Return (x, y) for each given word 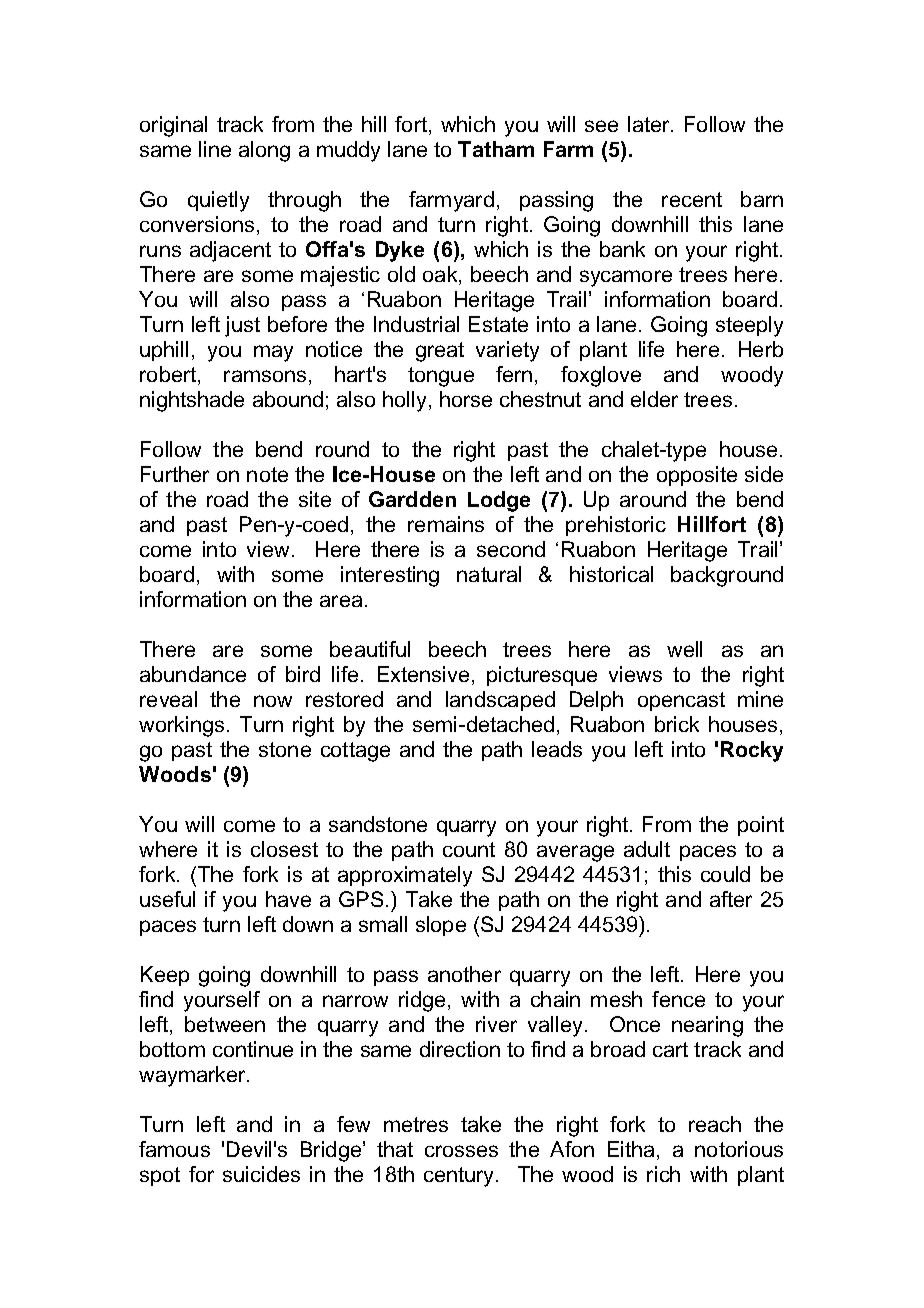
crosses (461, 1151)
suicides (261, 1174)
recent (692, 199)
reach (715, 1124)
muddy (348, 151)
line (215, 149)
